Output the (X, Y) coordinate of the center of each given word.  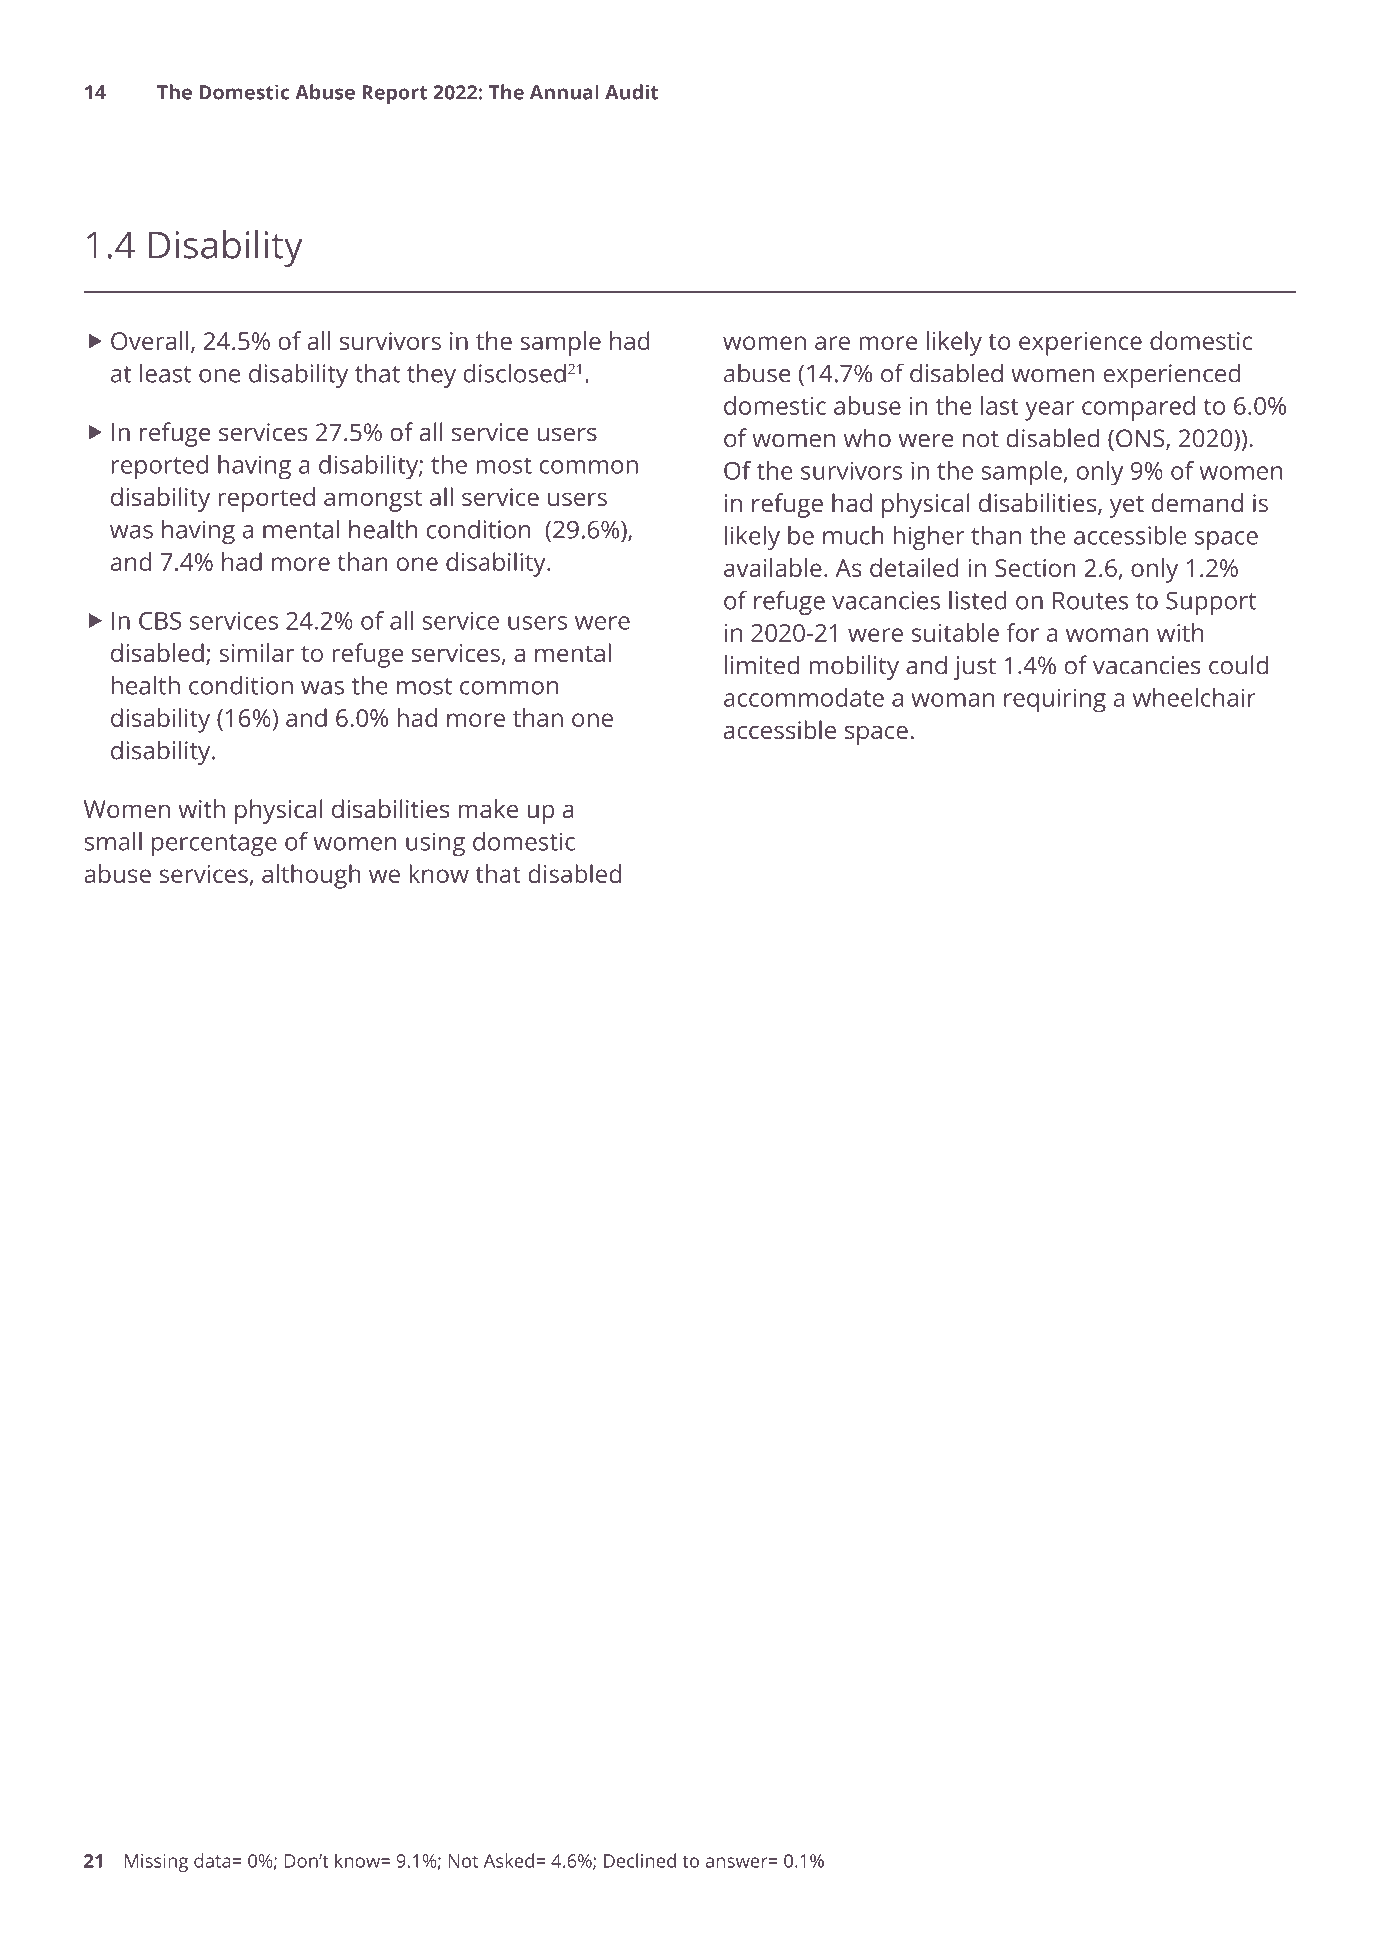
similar (256, 652)
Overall (150, 340)
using (435, 844)
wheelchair (1194, 697)
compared (1138, 408)
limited (762, 665)
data (212, 1860)
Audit (631, 92)
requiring (1055, 701)
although (311, 876)
